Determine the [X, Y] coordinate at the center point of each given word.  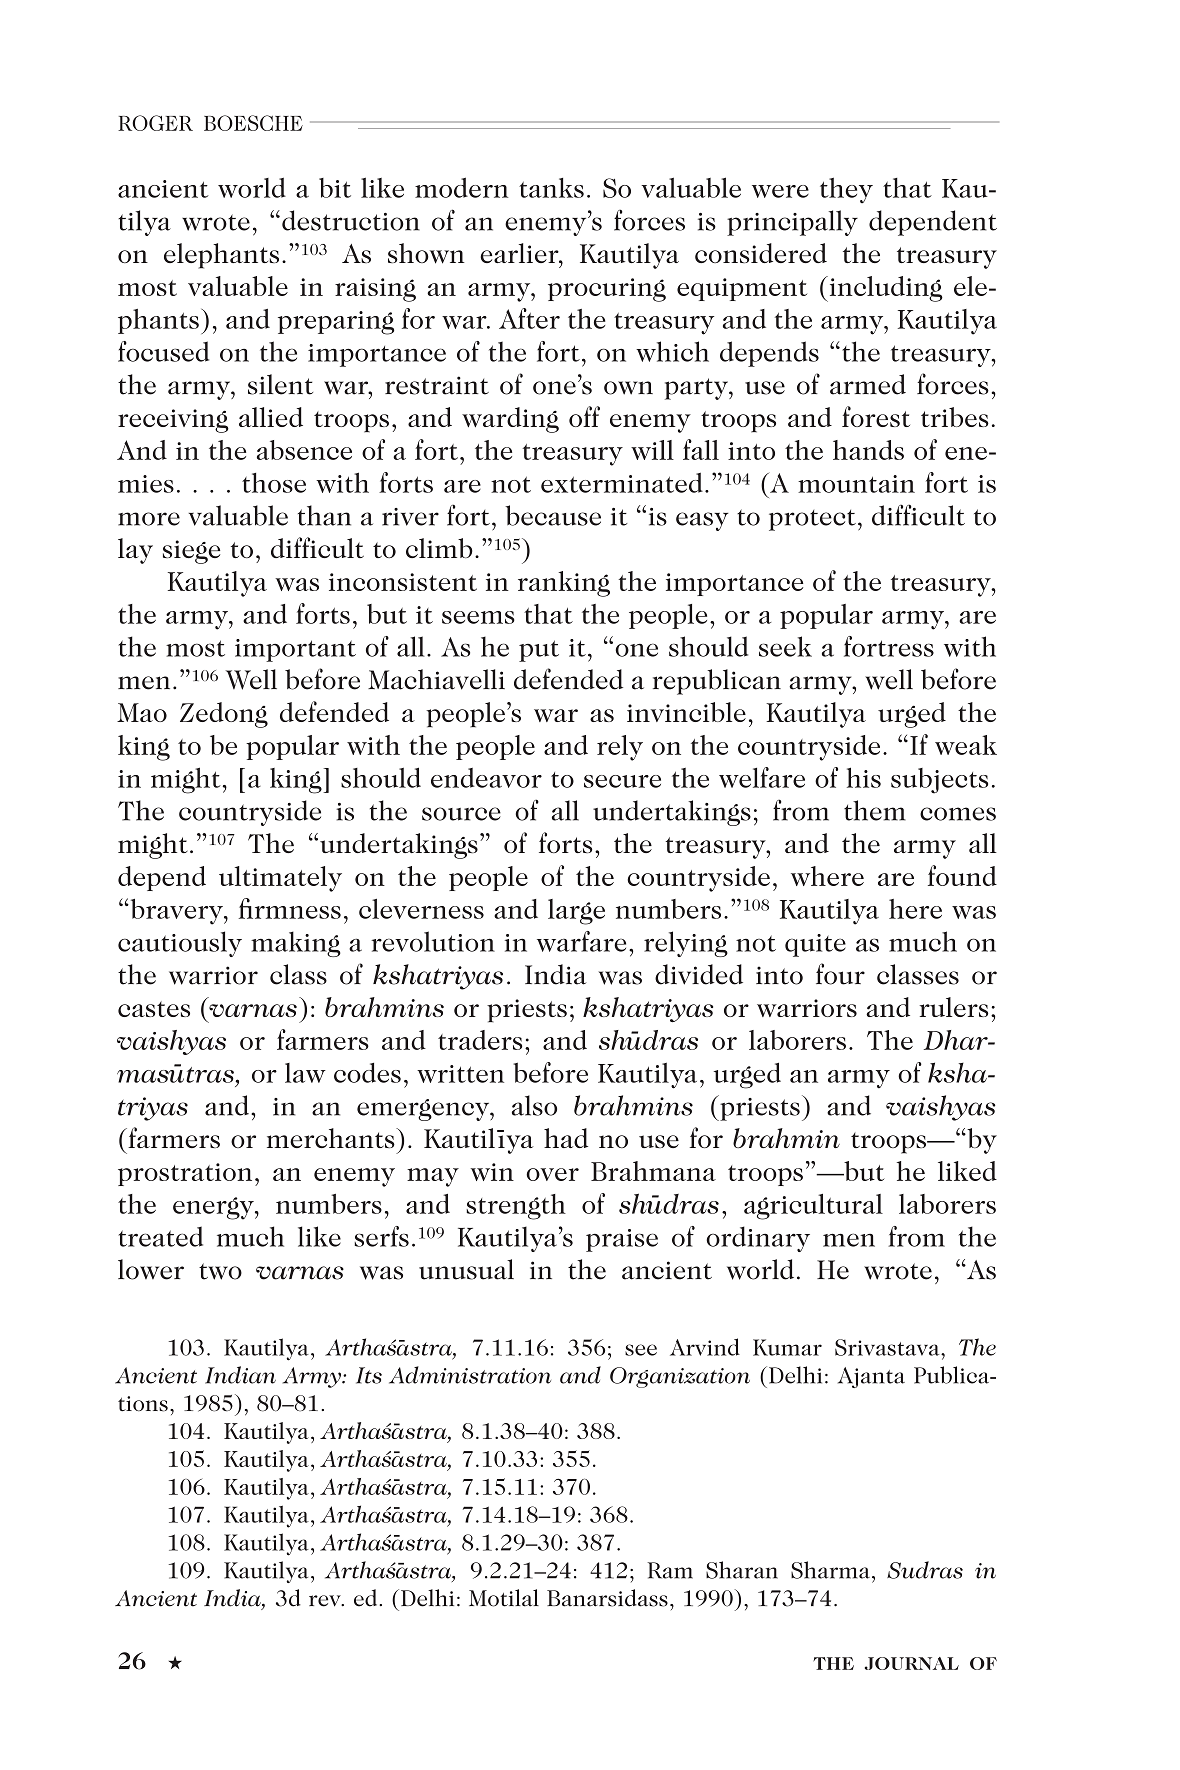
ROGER [155, 123]
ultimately [280, 879]
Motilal [504, 1598]
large [576, 912]
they [846, 190]
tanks [551, 188]
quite [815, 945]
